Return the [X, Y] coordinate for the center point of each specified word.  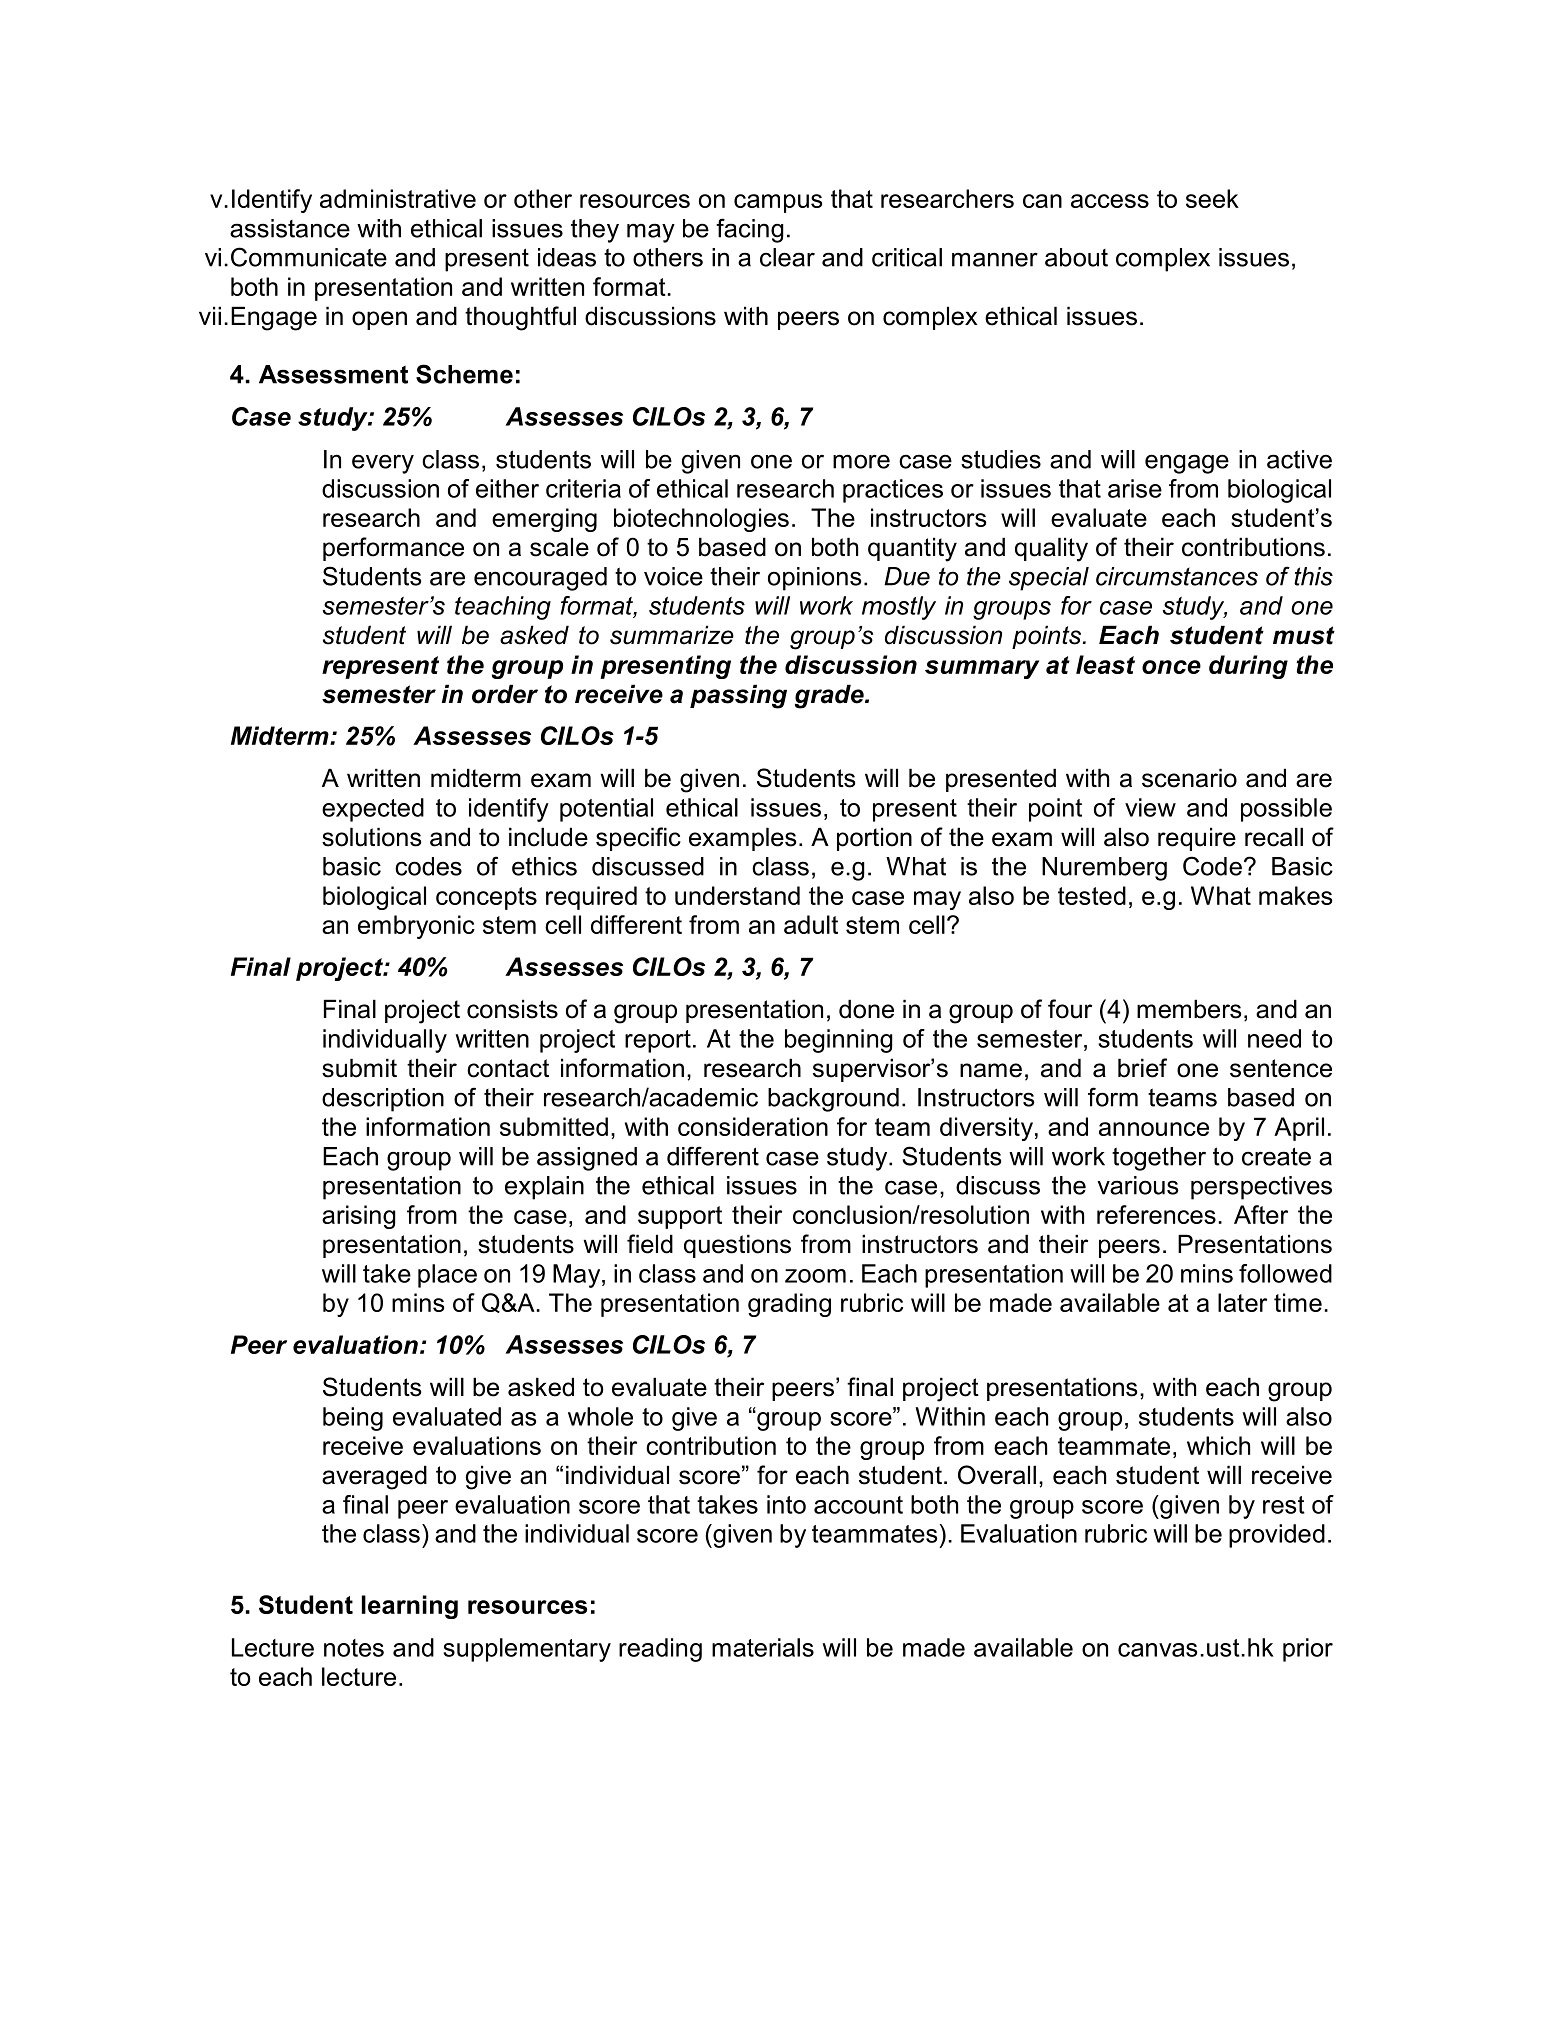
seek [1212, 198]
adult [811, 924]
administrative [398, 198]
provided [1277, 1536]
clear [787, 257]
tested [1092, 895]
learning [410, 1607]
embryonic [416, 927]
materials [763, 1647]
